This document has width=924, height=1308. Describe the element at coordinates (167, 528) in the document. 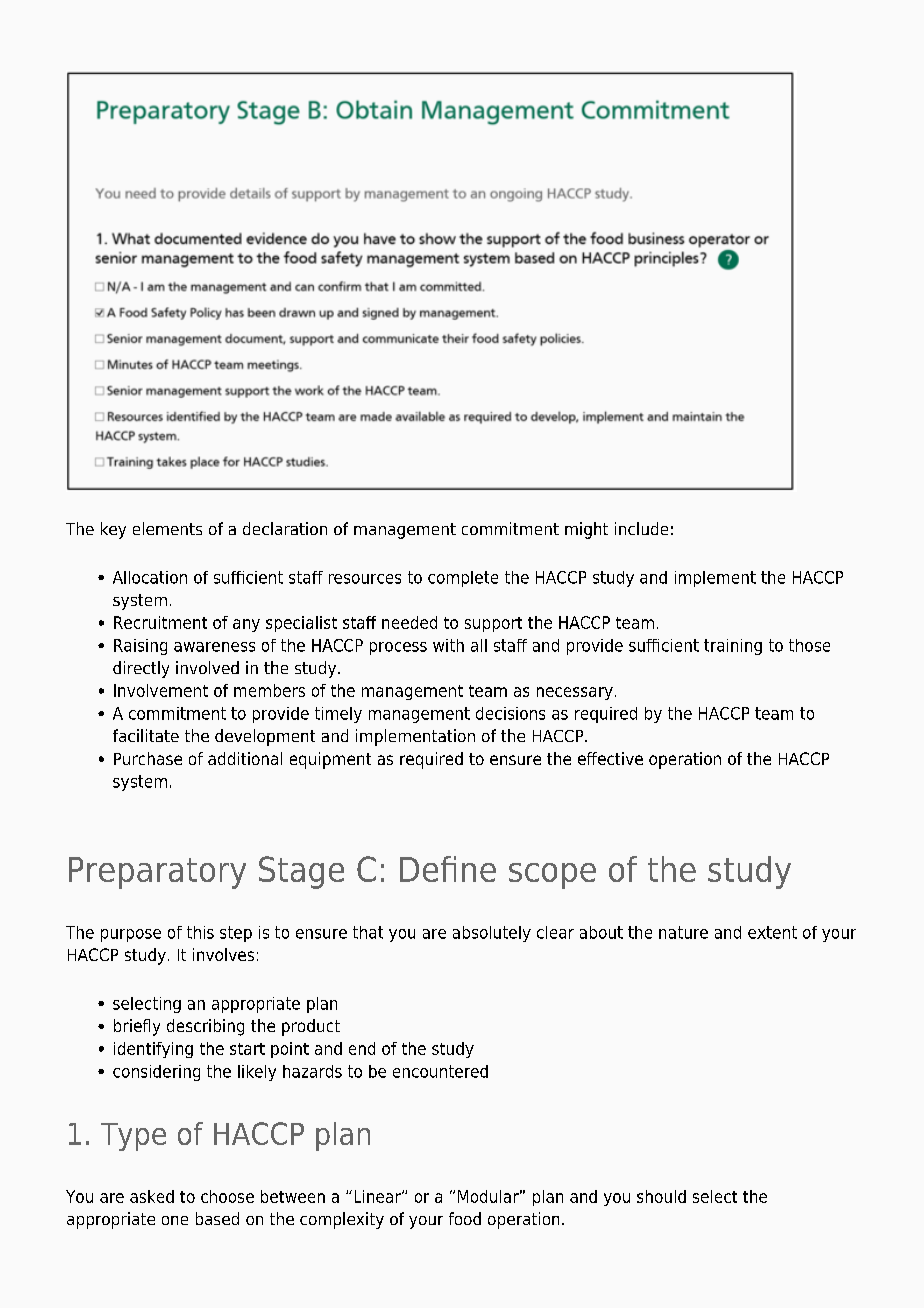

I see `elements` at that location.
